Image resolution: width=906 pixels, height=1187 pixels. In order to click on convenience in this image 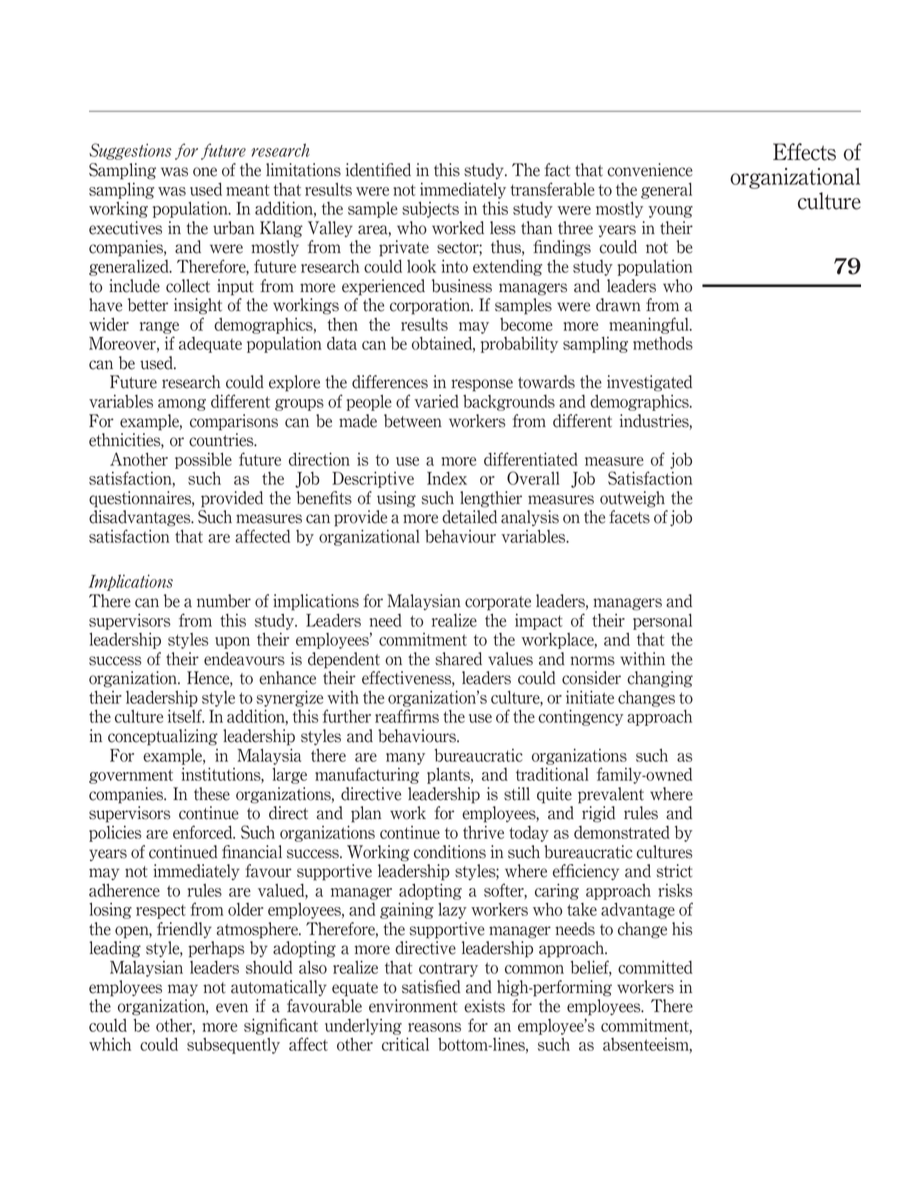, I will do `click(650, 170)`.
